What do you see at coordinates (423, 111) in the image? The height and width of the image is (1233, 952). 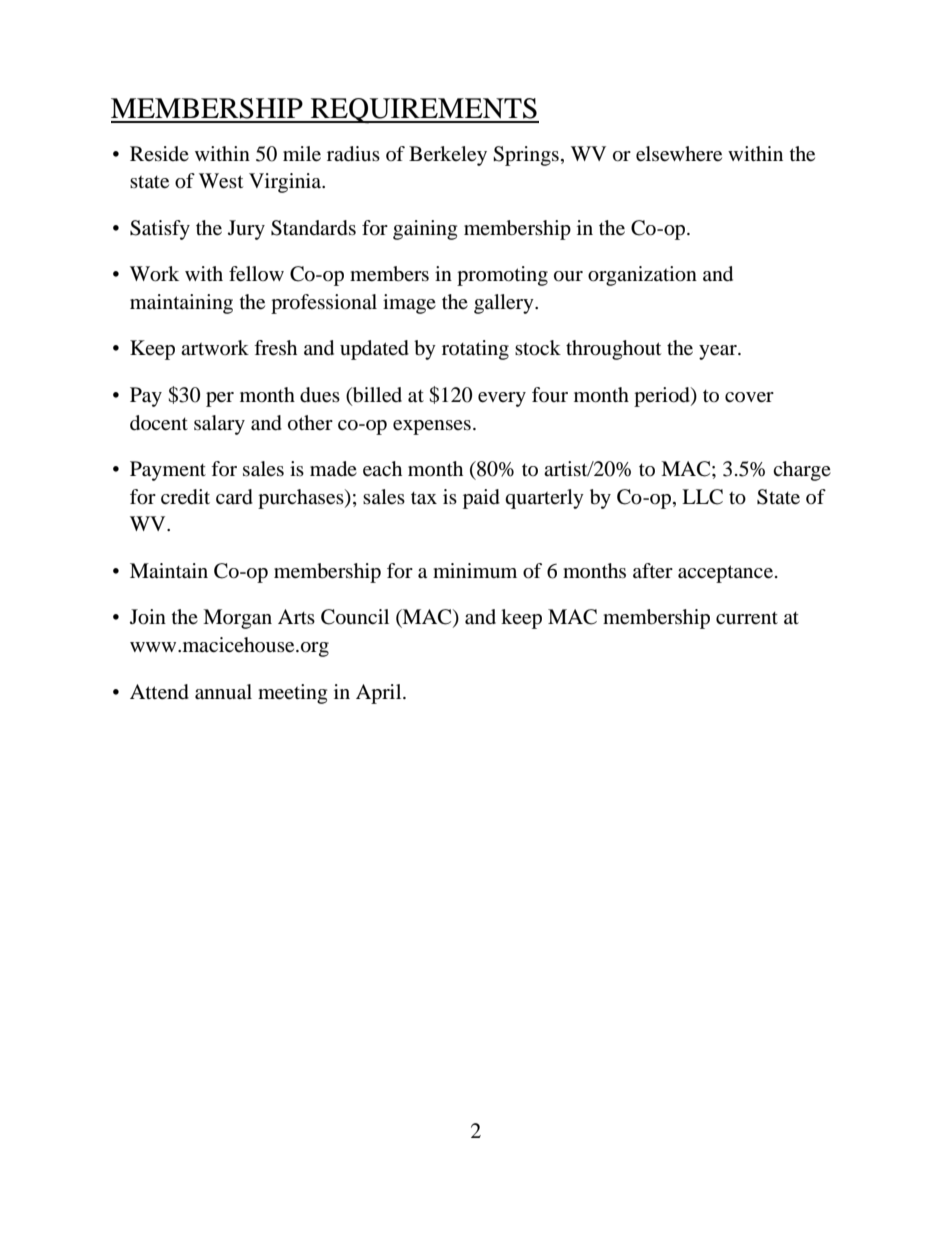 I see `REQUIREMENTS` at bounding box center [423, 111].
